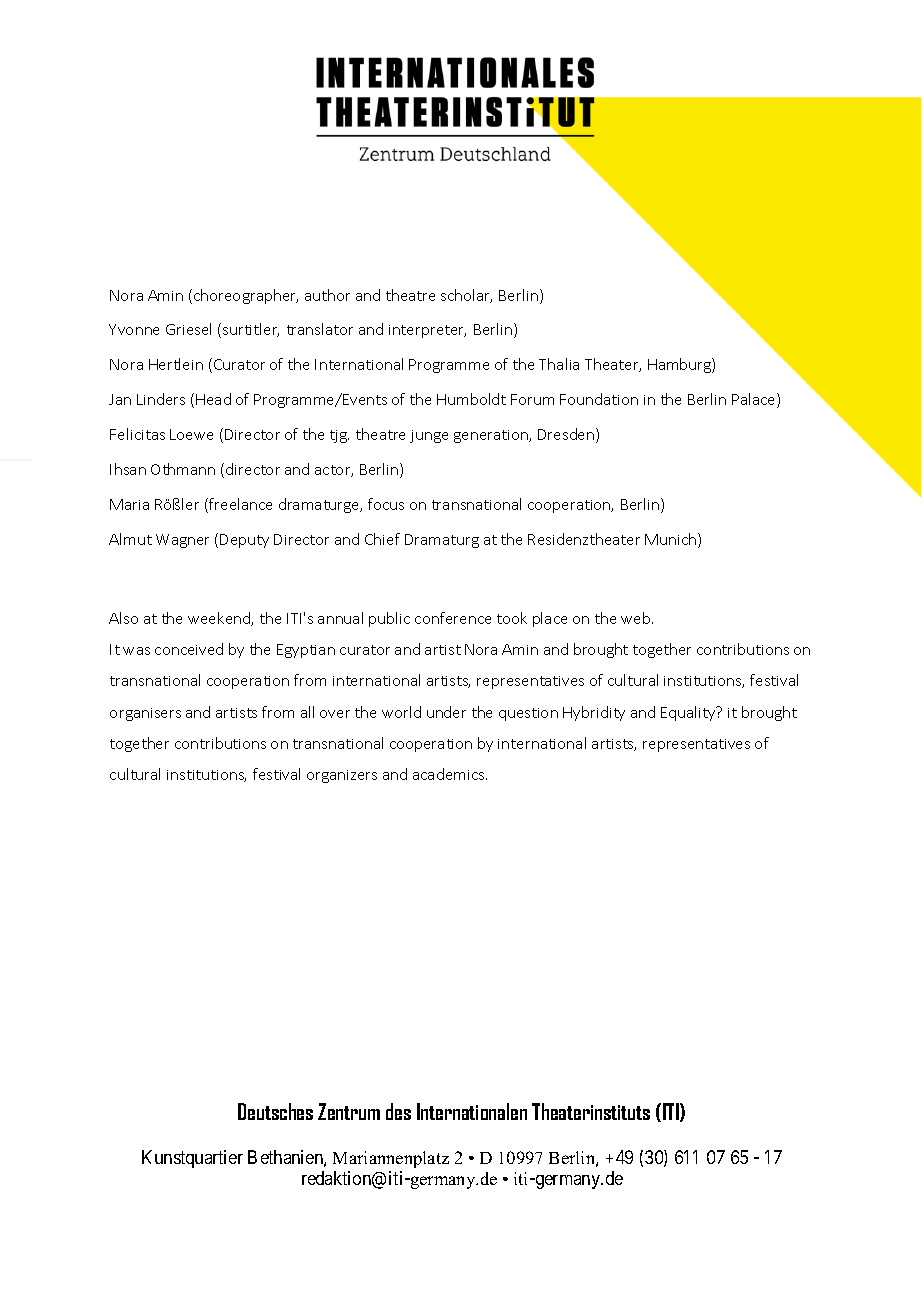  Describe the element at coordinates (427, 331) in the page. I see `interpreter` at that location.
